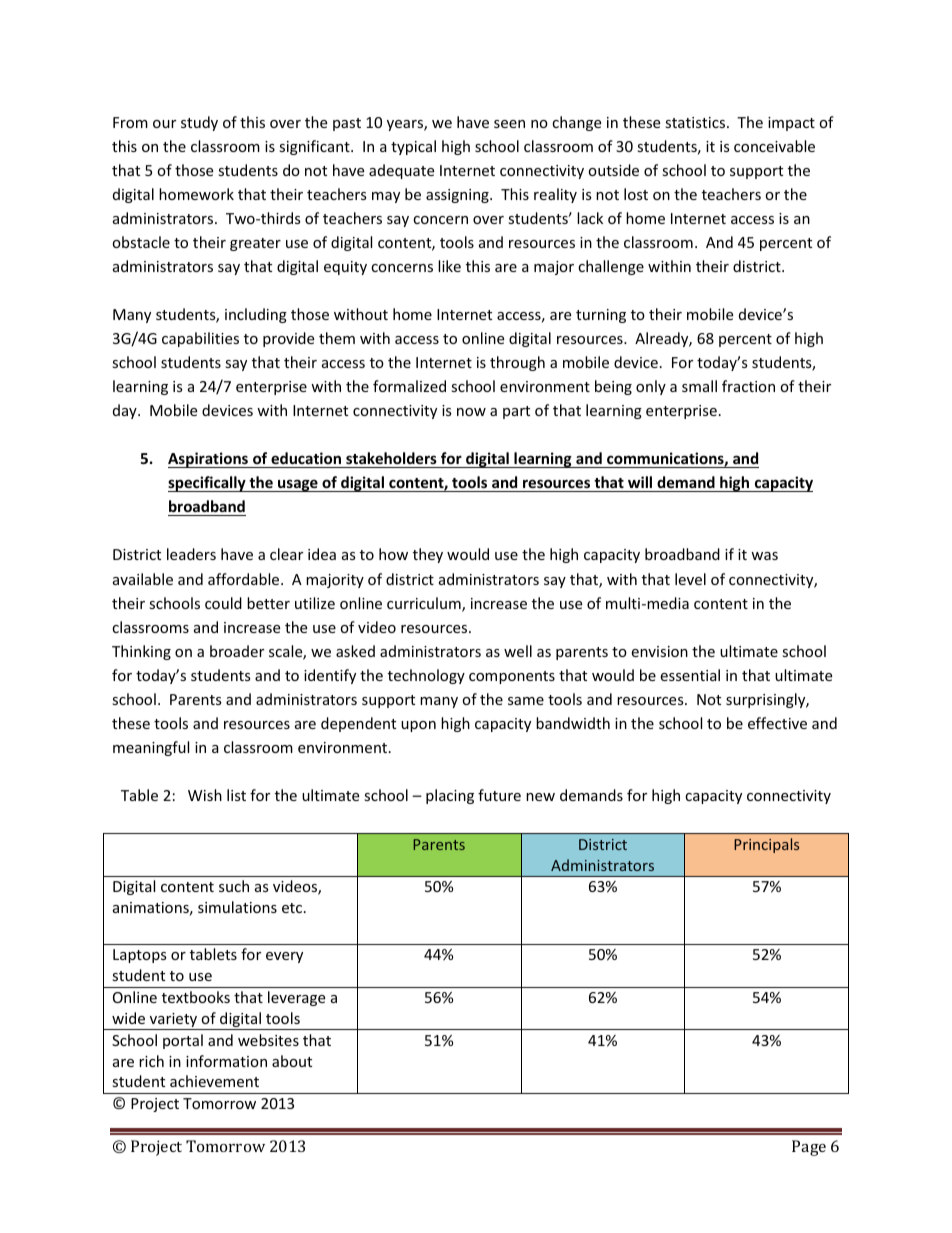 This screenshot has width=952, height=1233. I want to click on essential, so click(690, 675).
